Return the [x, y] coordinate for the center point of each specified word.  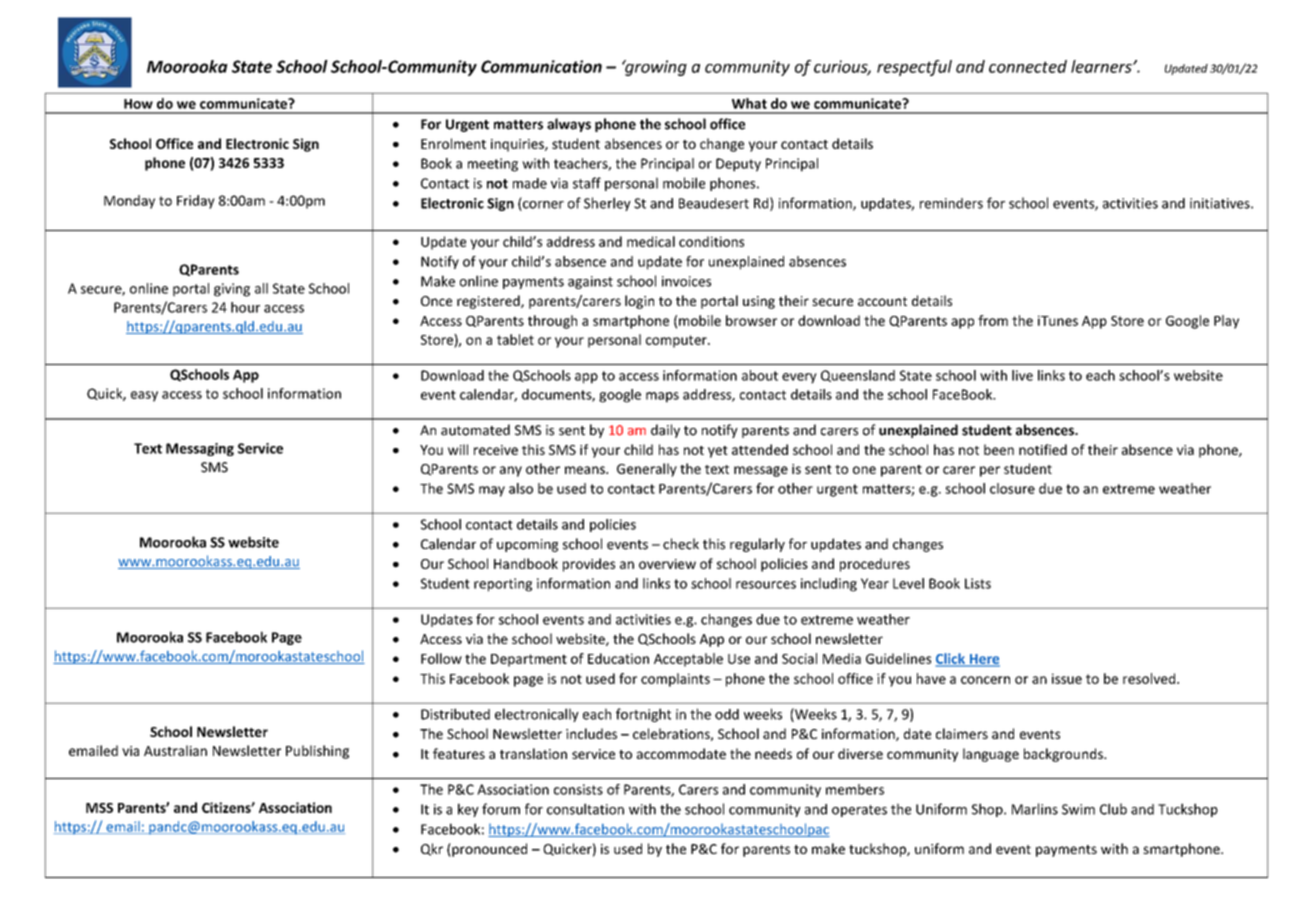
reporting [503, 585]
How [138, 104]
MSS [99, 808]
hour [245, 307]
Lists [978, 583]
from [993, 320]
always [569, 125]
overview [667, 564]
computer [677, 341]
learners [1102, 66]
